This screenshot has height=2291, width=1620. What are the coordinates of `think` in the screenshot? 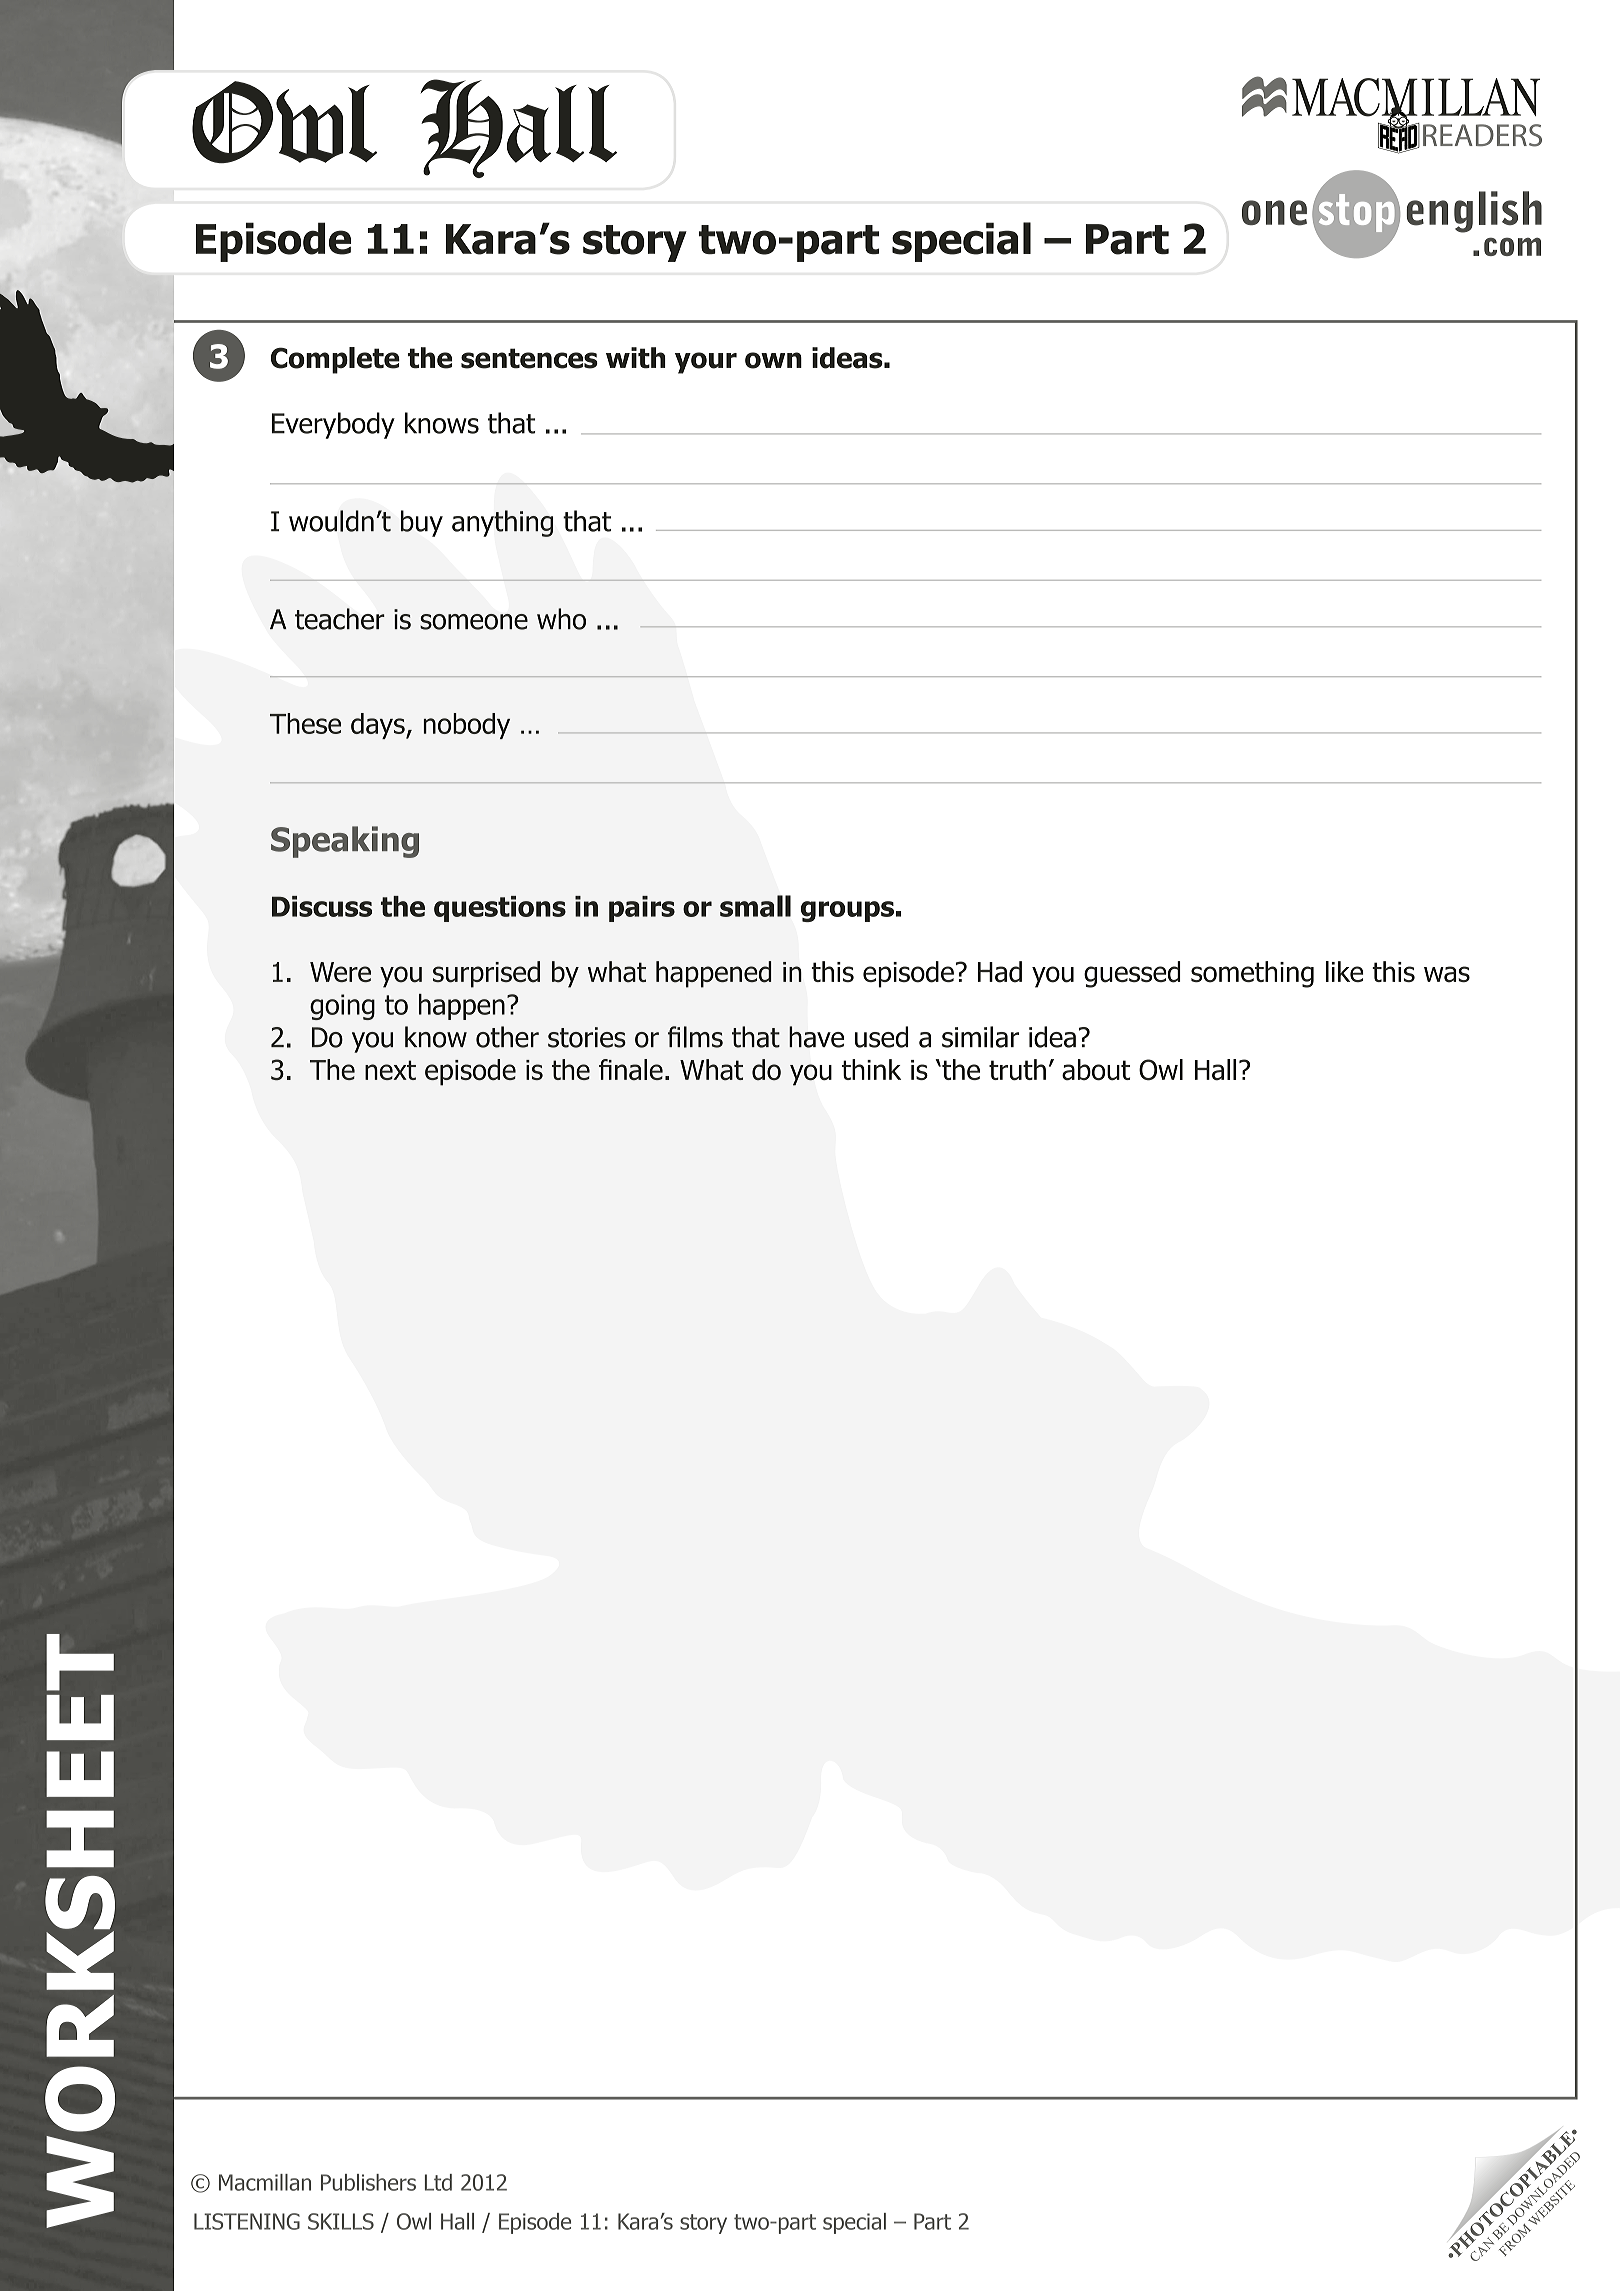 It's located at (871, 1069).
